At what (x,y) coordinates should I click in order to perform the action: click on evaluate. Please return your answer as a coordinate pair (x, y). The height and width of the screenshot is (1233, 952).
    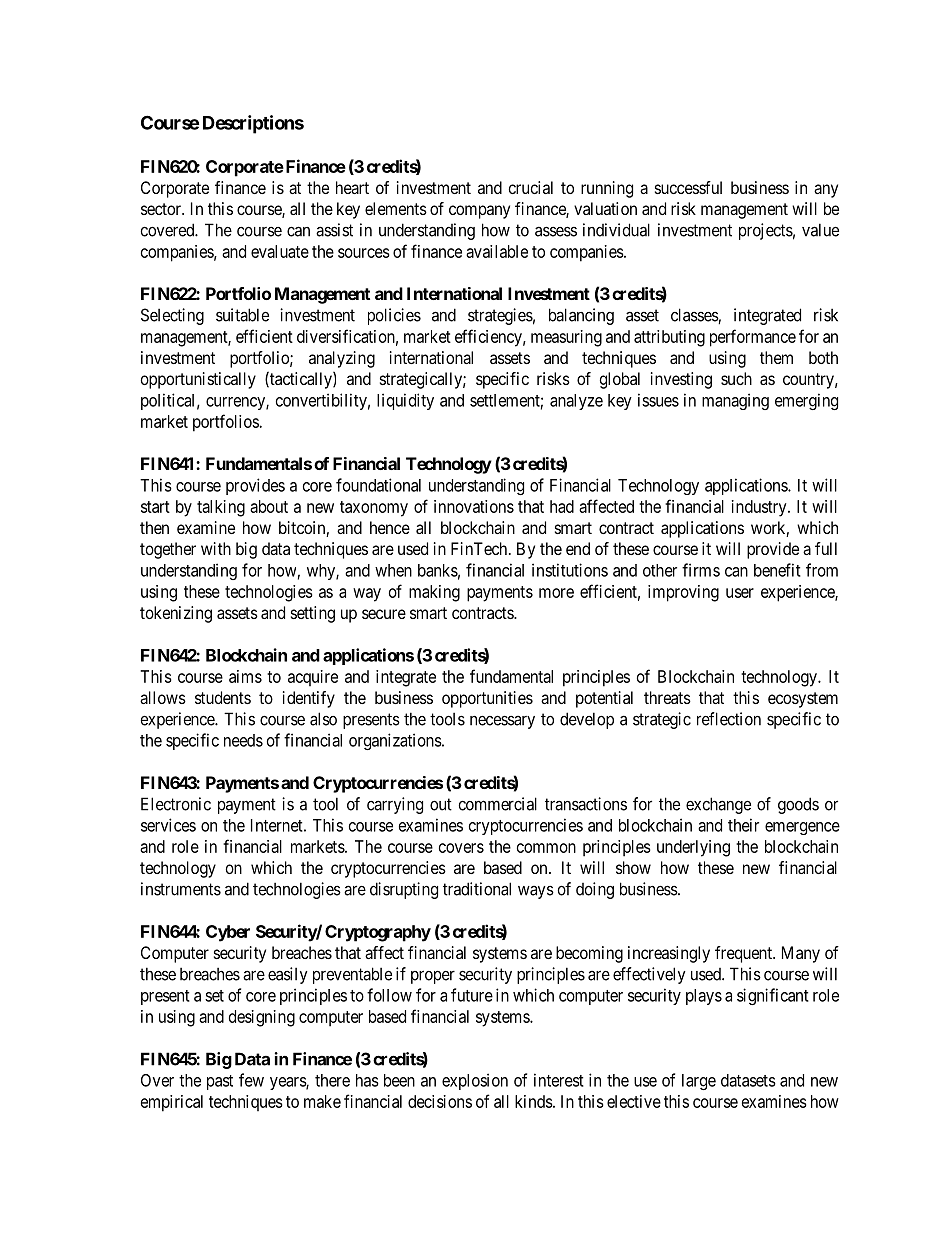
    Looking at the image, I should click on (280, 251).
